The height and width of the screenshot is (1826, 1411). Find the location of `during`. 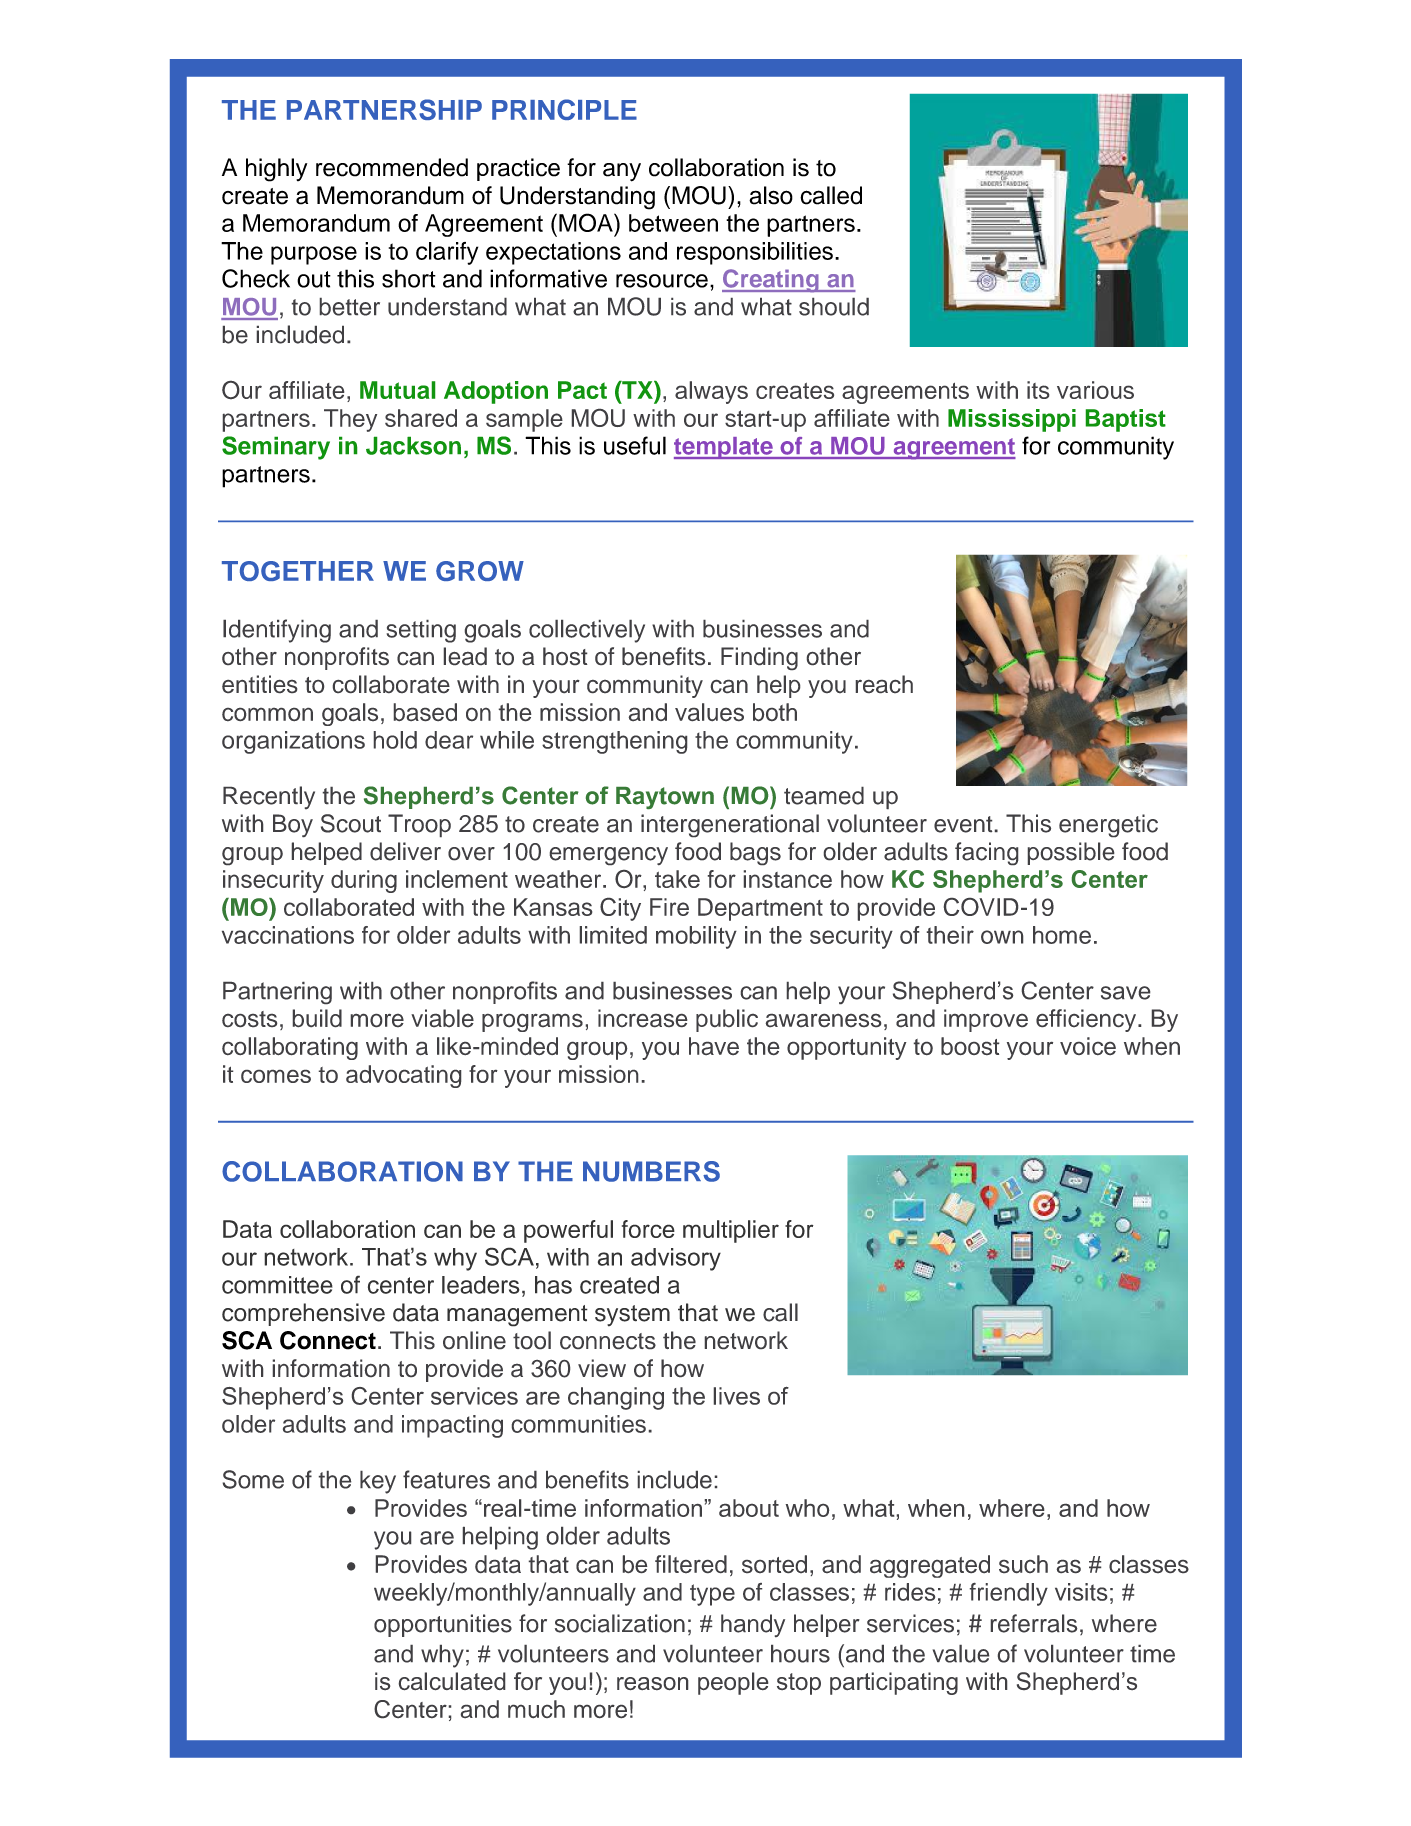

during is located at coordinates (364, 881).
